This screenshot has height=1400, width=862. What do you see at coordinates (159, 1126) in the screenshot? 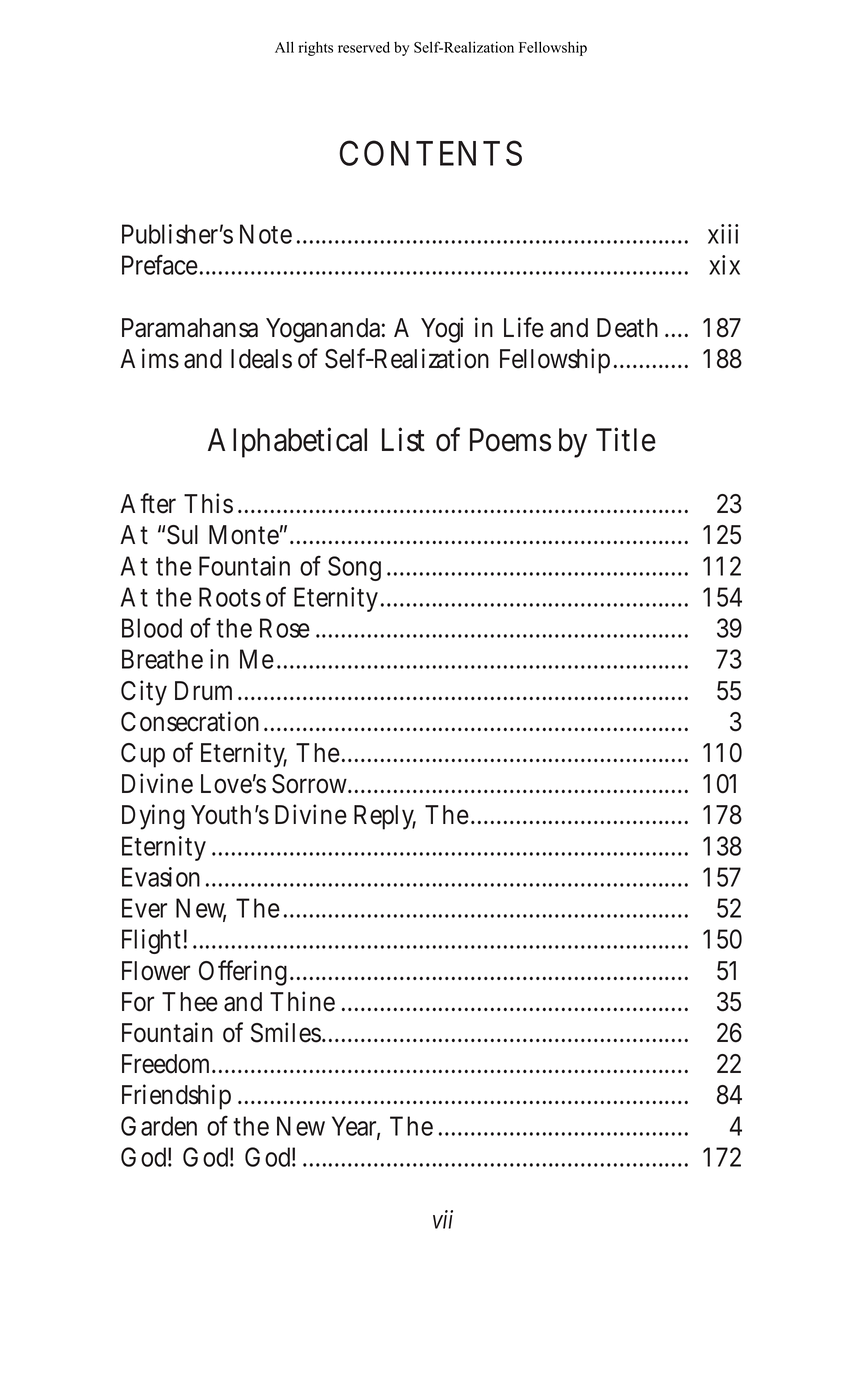
I see `Garden` at bounding box center [159, 1126].
